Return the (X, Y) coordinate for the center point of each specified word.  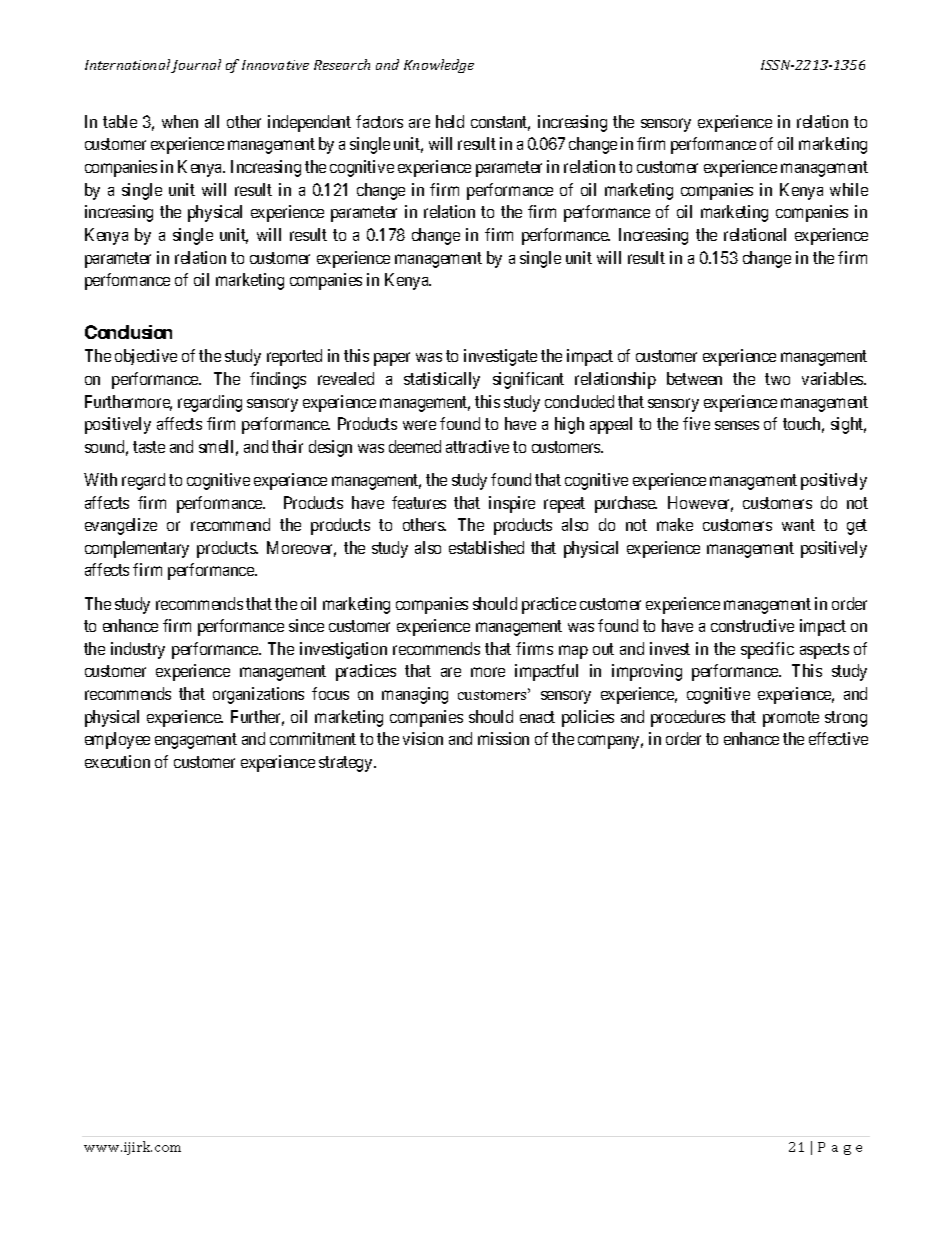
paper (392, 359)
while (849, 189)
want (798, 525)
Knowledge (439, 66)
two (777, 379)
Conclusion (128, 332)
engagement (196, 741)
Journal (196, 66)
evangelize (121, 526)
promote (791, 719)
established (486, 547)
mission (503, 738)
